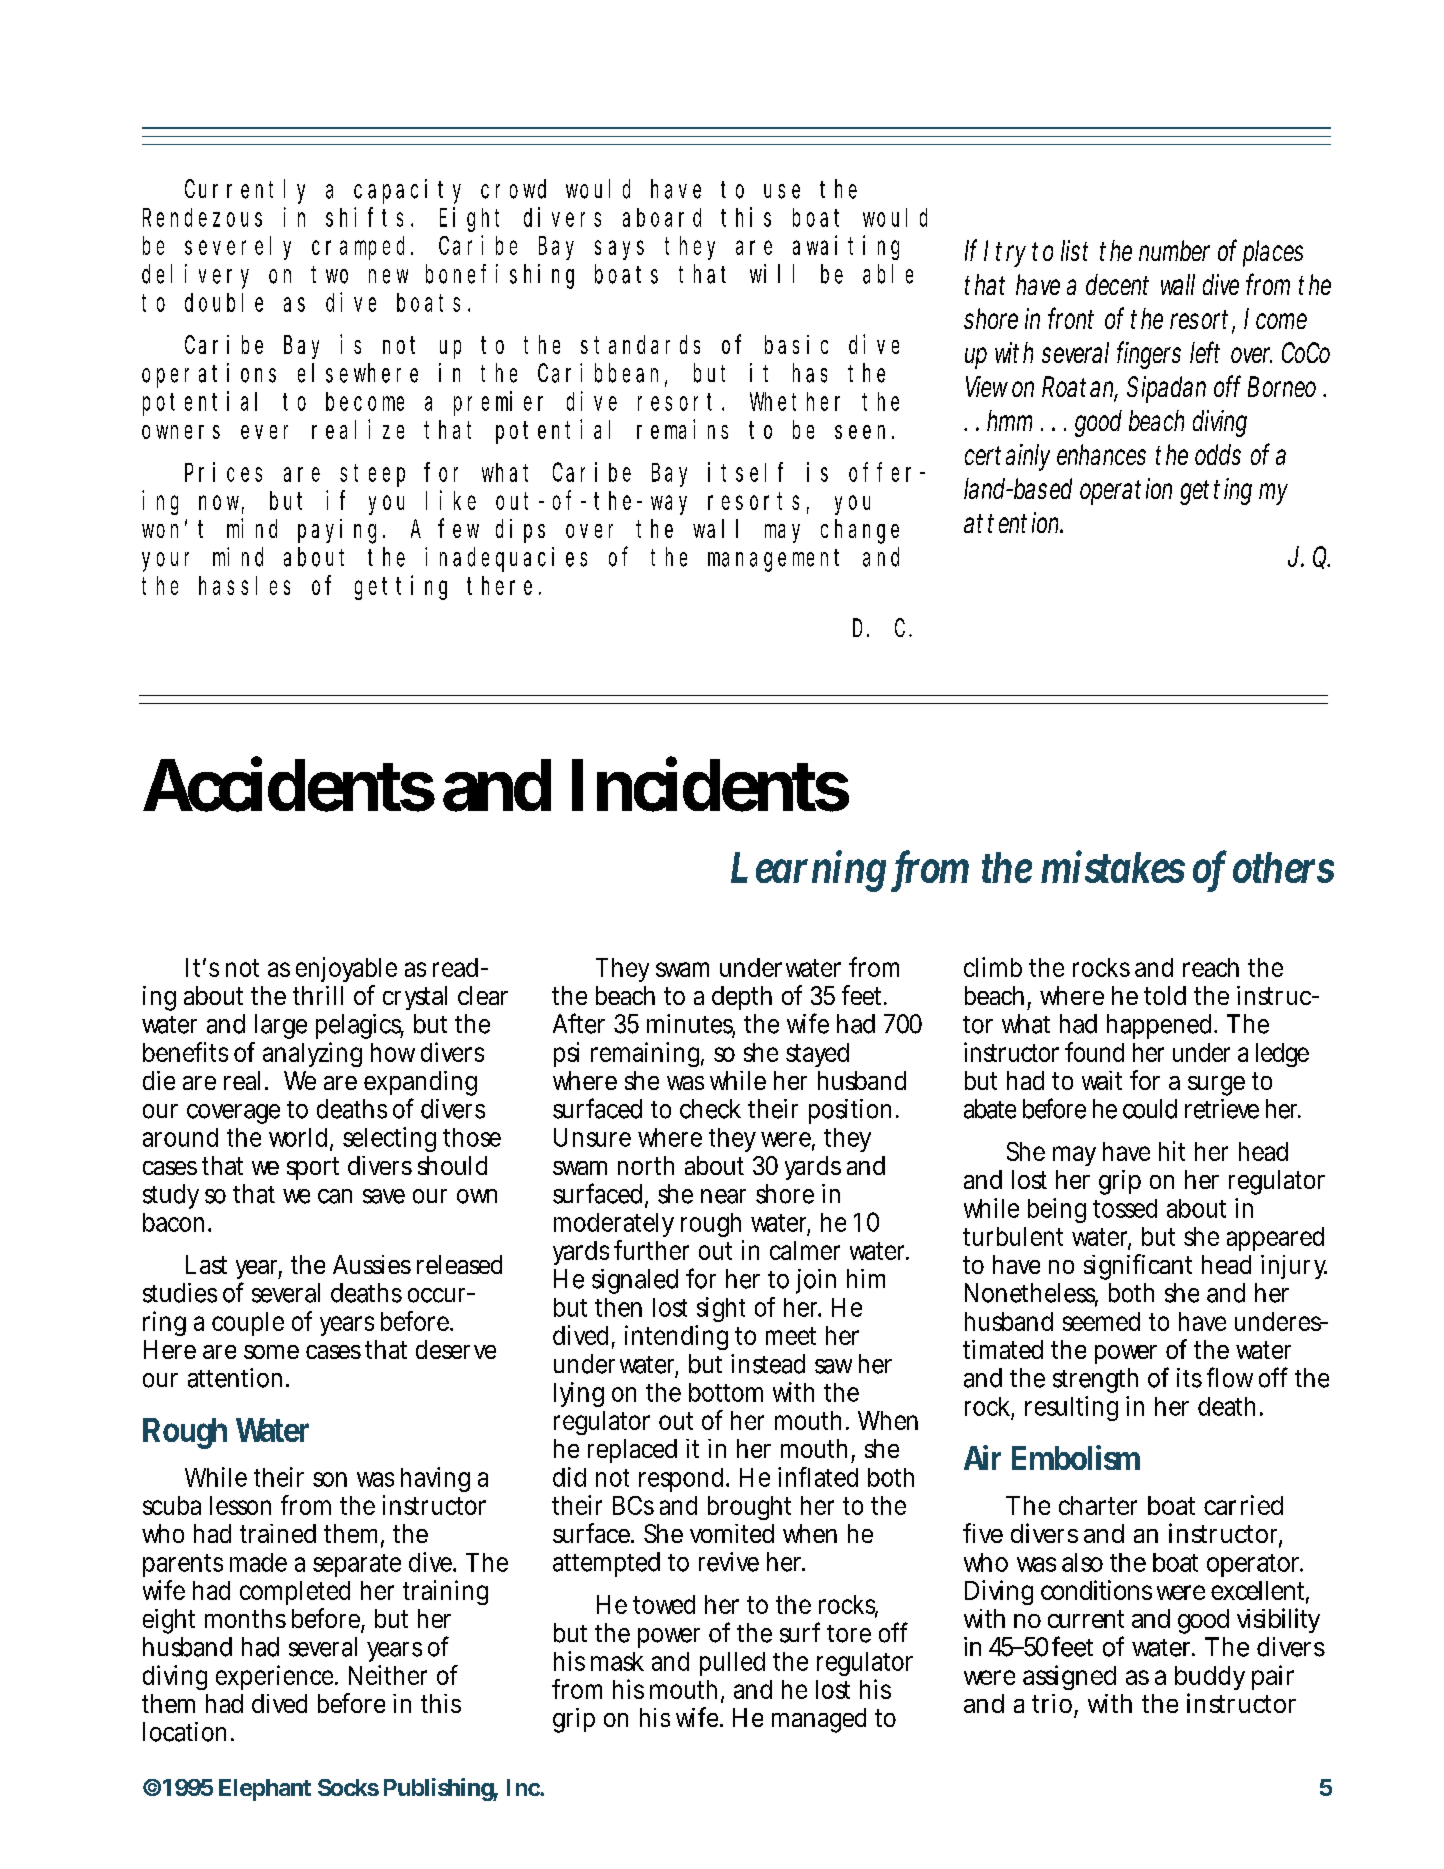  Describe the element at coordinates (458, 528) in the screenshot. I see `few` at that location.
